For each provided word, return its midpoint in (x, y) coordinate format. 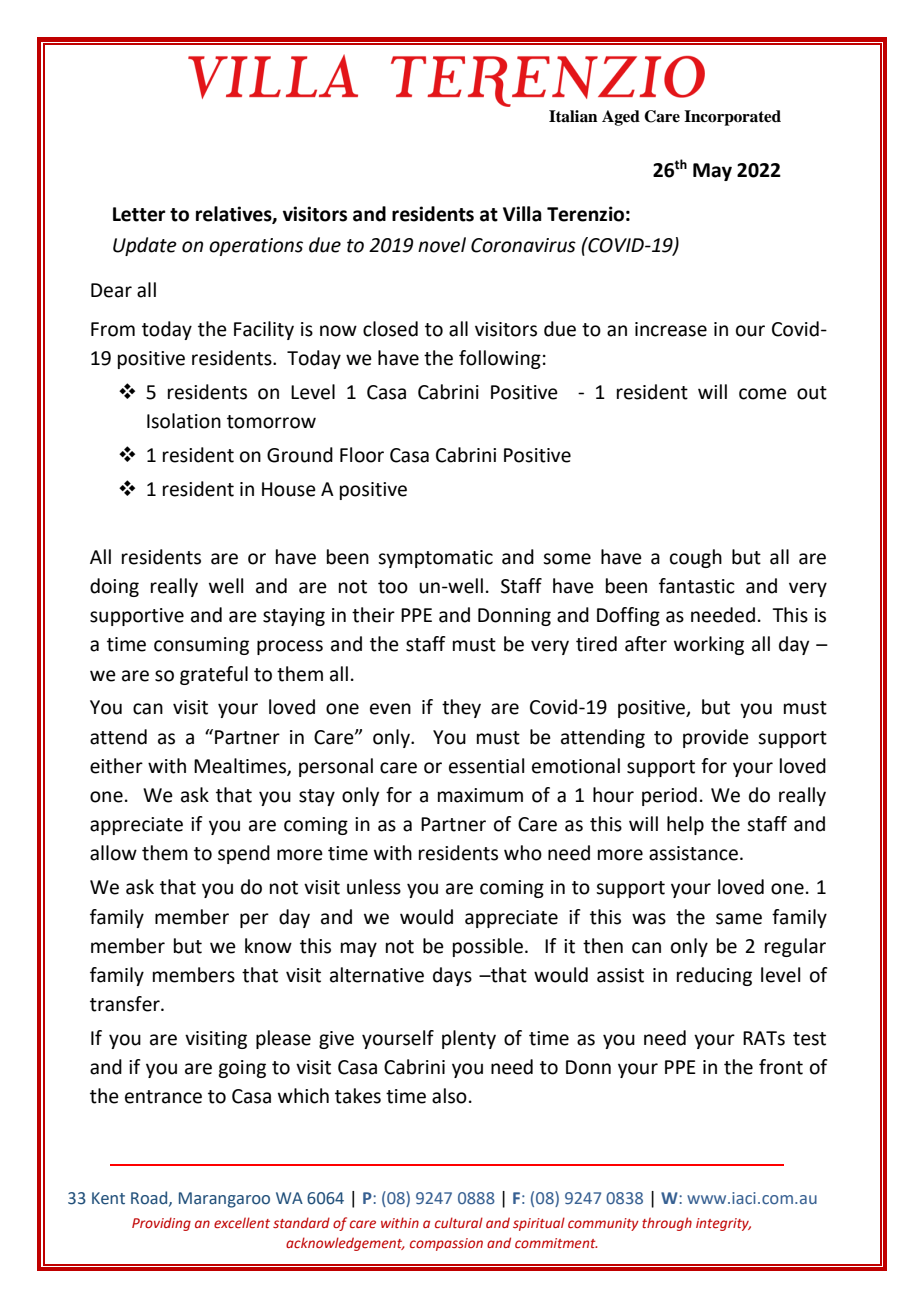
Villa (522, 214)
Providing (161, 1224)
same (739, 919)
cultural (459, 1222)
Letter (139, 214)
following (500, 359)
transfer (126, 1004)
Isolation (184, 421)
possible (488, 947)
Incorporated (732, 118)
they (461, 708)
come (763, 394)
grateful (214, 675)
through (667, 1224)
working (709, 645)
